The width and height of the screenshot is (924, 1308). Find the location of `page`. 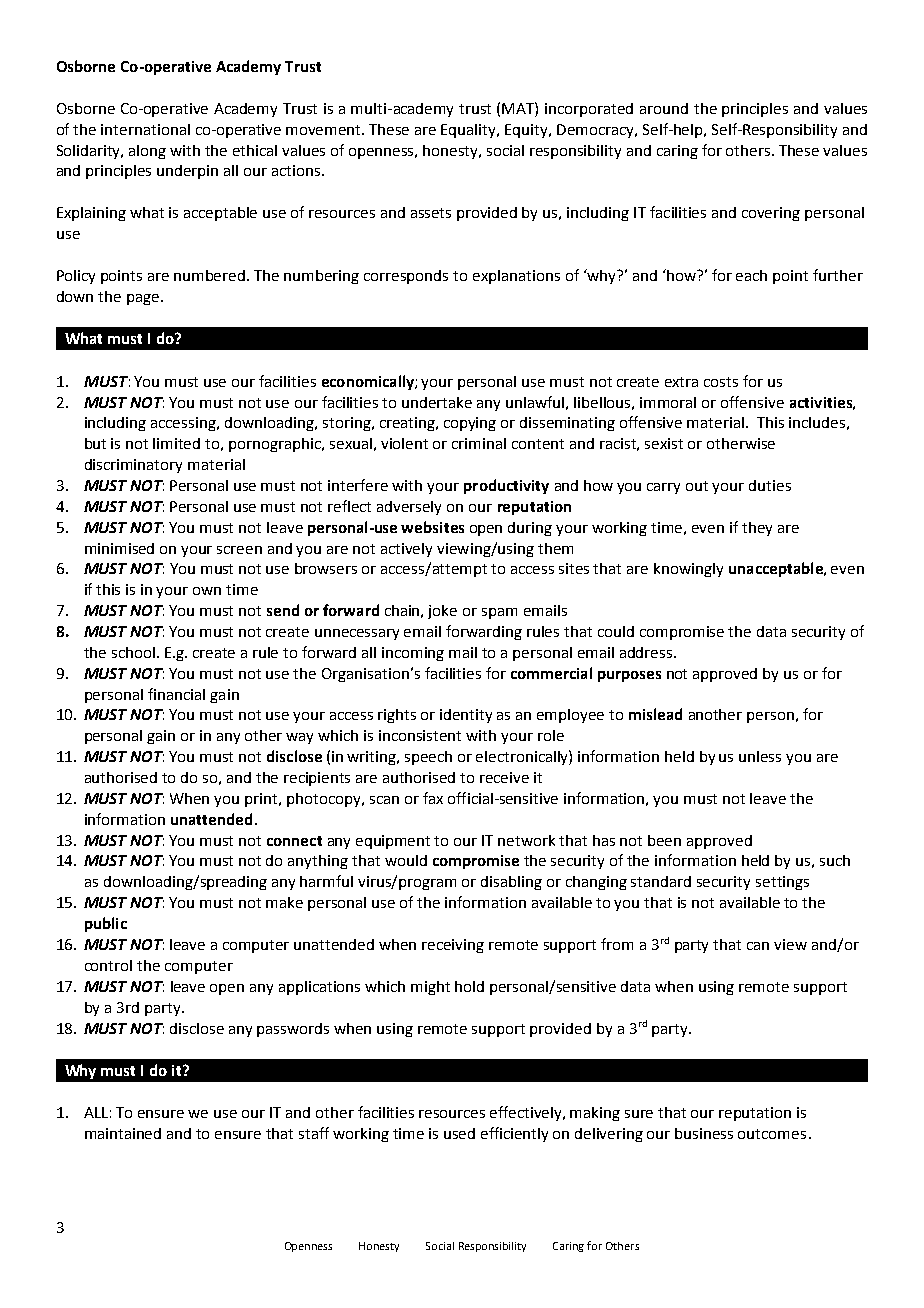

page is located at coordinates (143, 299).
